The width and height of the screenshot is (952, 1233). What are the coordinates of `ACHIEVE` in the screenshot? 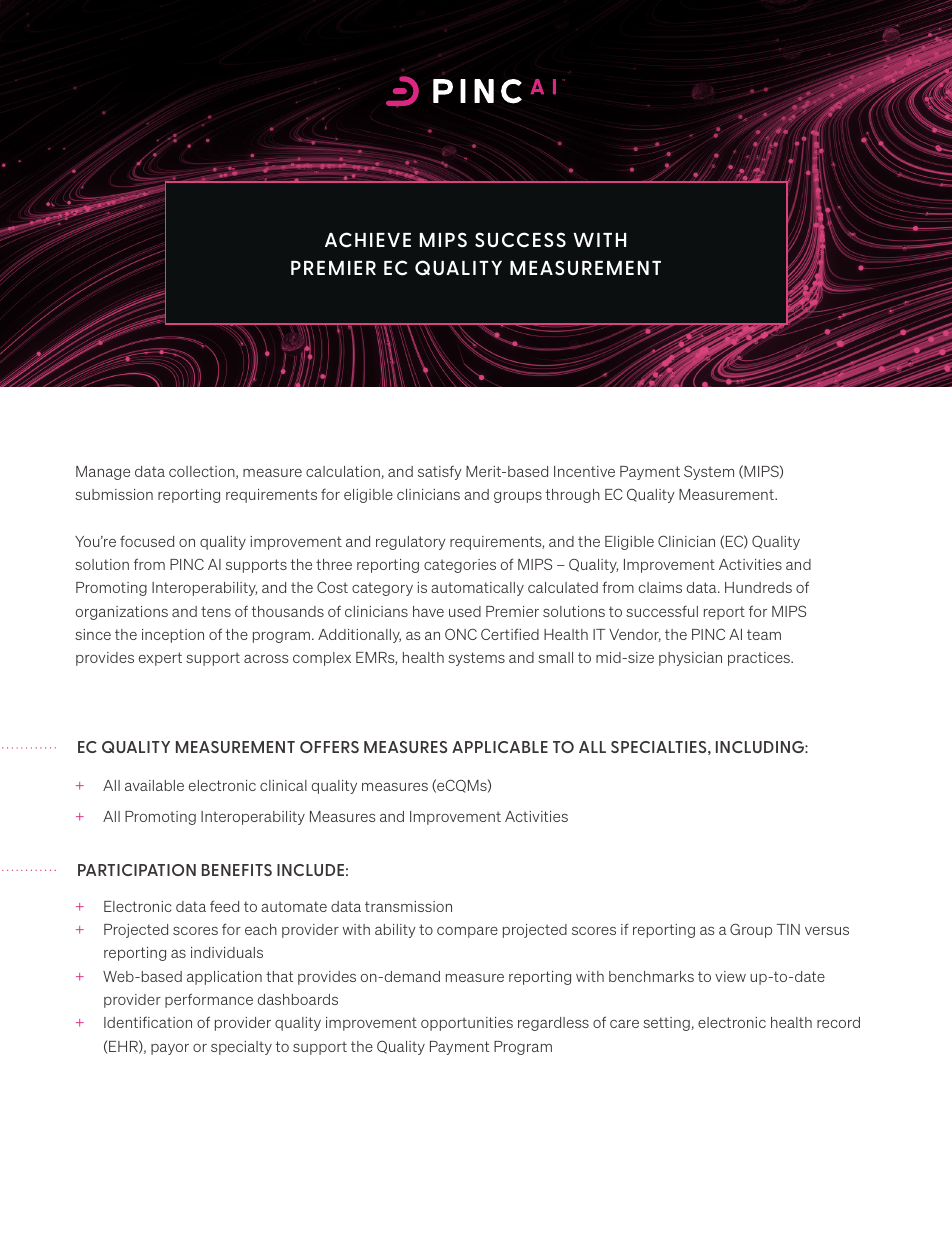 It's located at (368, 240).
